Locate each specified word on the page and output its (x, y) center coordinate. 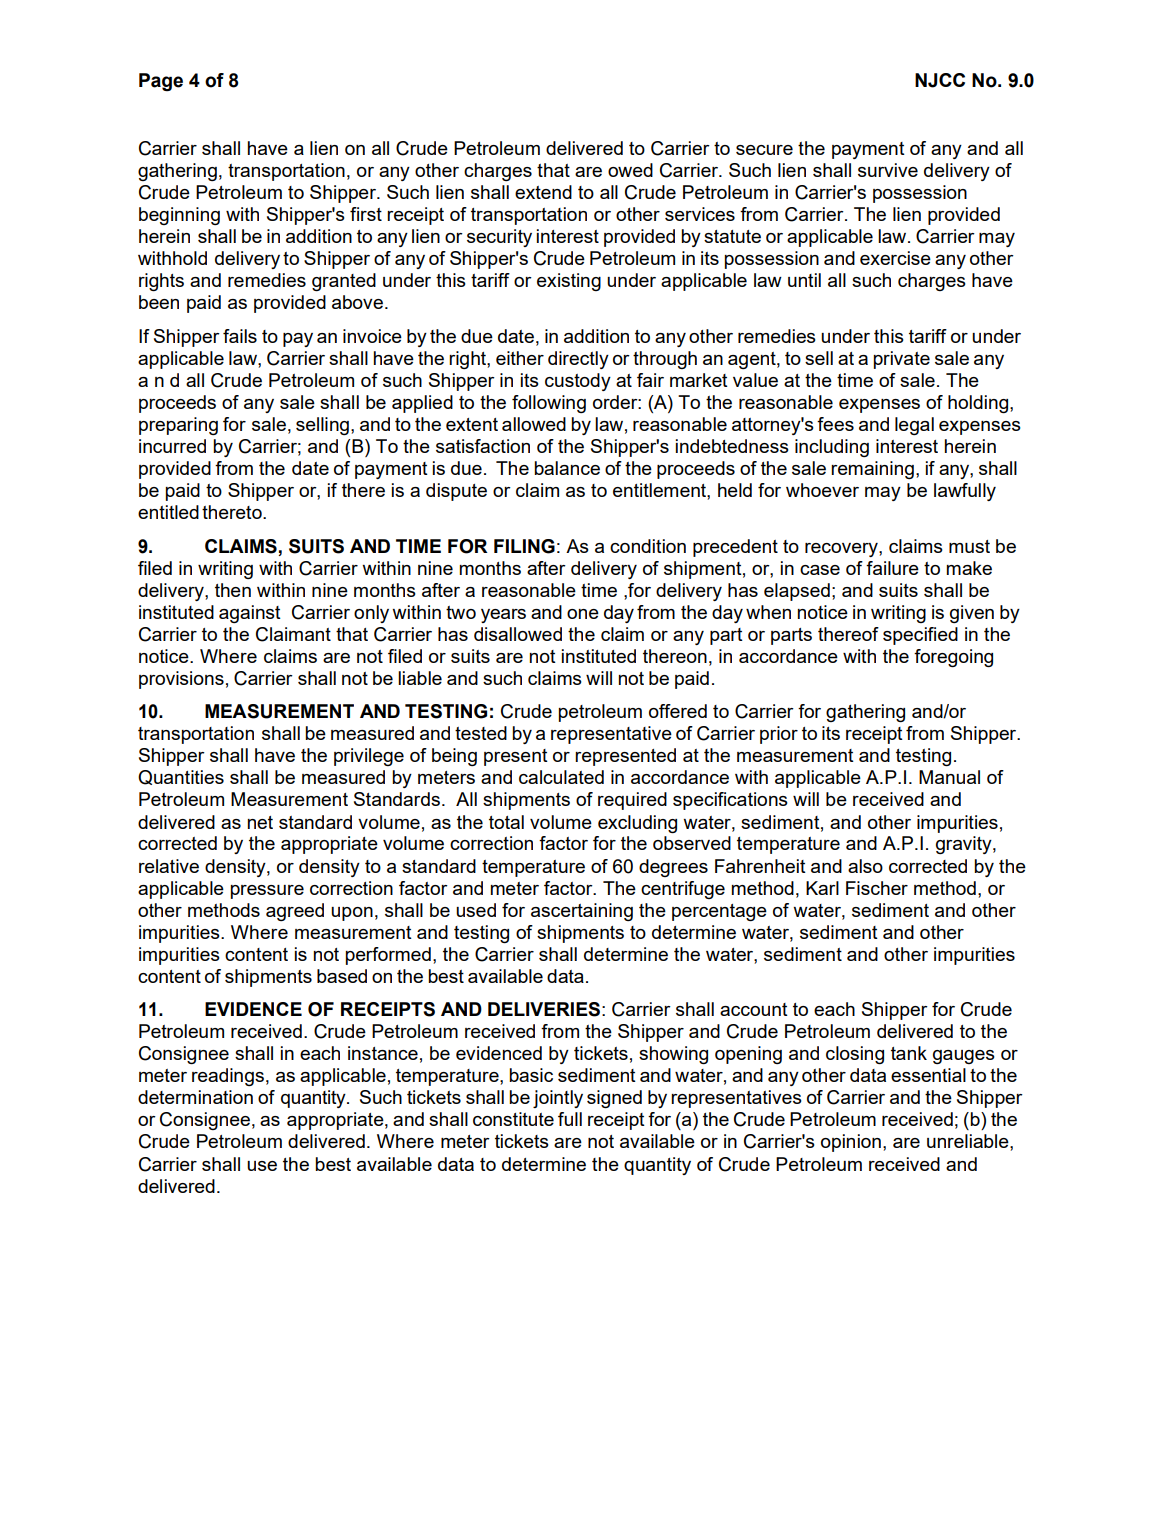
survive (888, 170)
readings (228, 1077)
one (583, 614)
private (902, 360)
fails (240, 336)
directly (578, 360)
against (250, 614)
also (865, 866)
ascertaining (582, 912)
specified (920, 636)
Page (161, 82)
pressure (267, 892)
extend (543, 192)
